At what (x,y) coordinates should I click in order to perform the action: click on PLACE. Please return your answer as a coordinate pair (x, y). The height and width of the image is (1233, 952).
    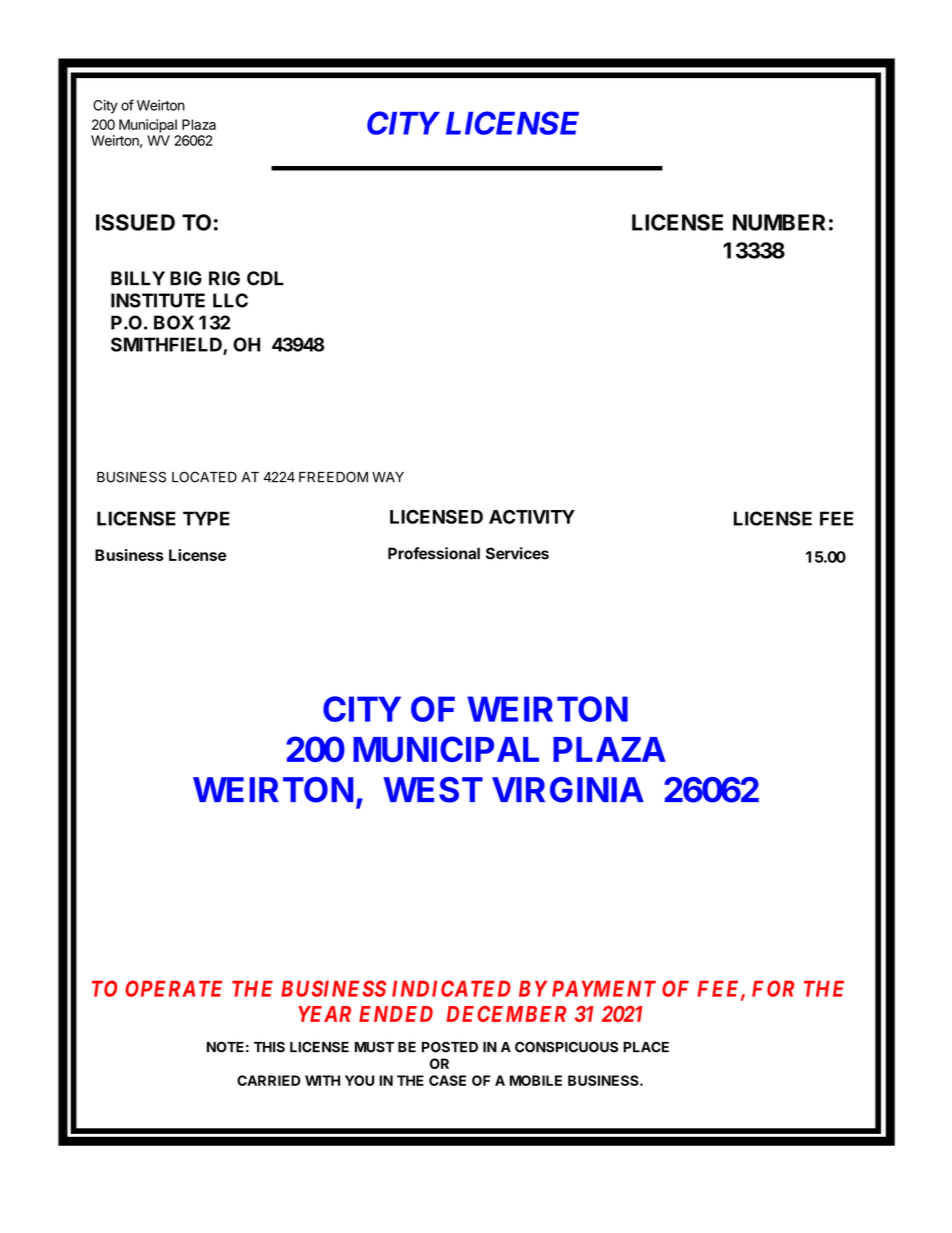
    Looking at the image, I should click on (646, 1047).
